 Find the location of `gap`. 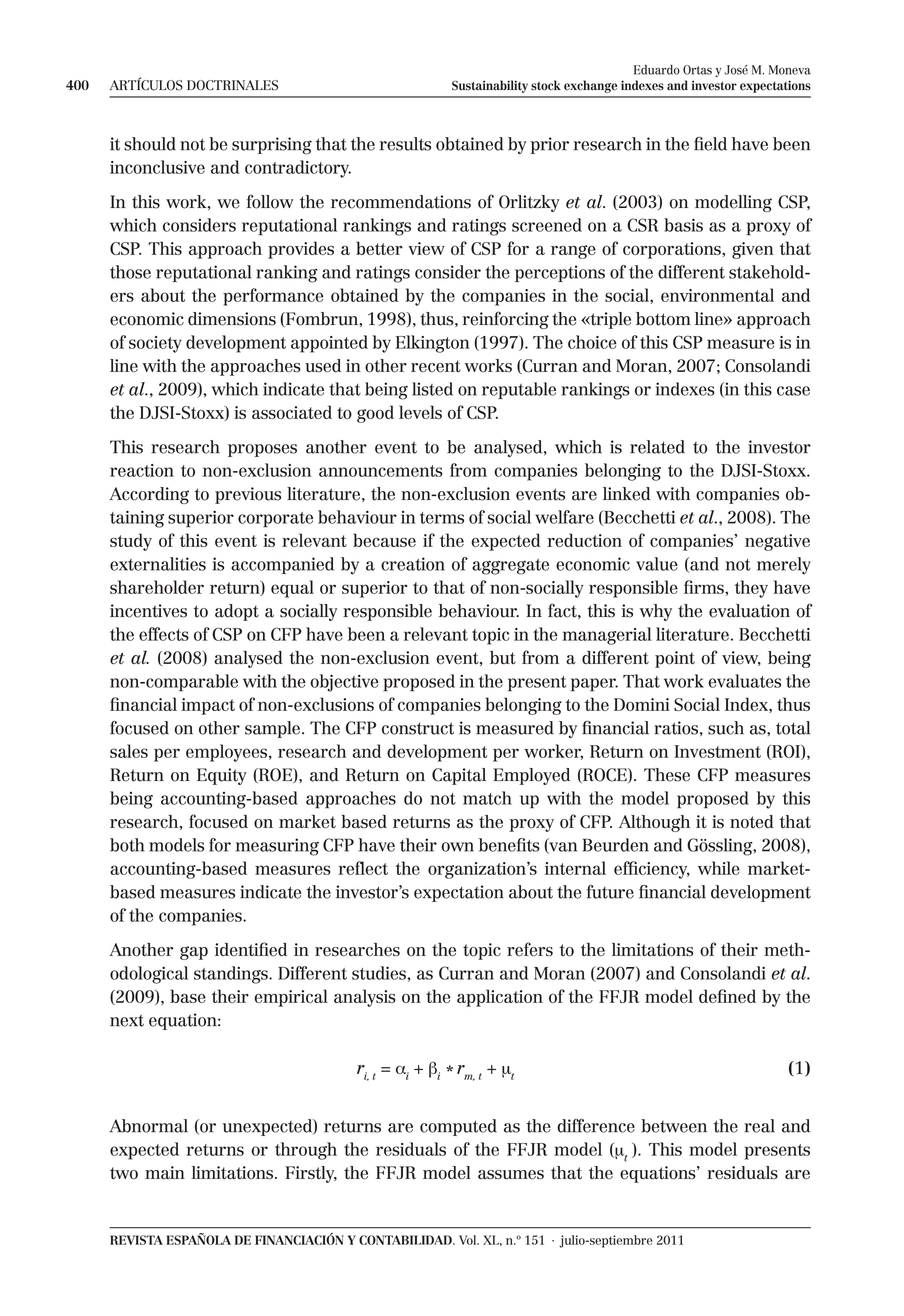

gap is located at coordinates (194, 953).
